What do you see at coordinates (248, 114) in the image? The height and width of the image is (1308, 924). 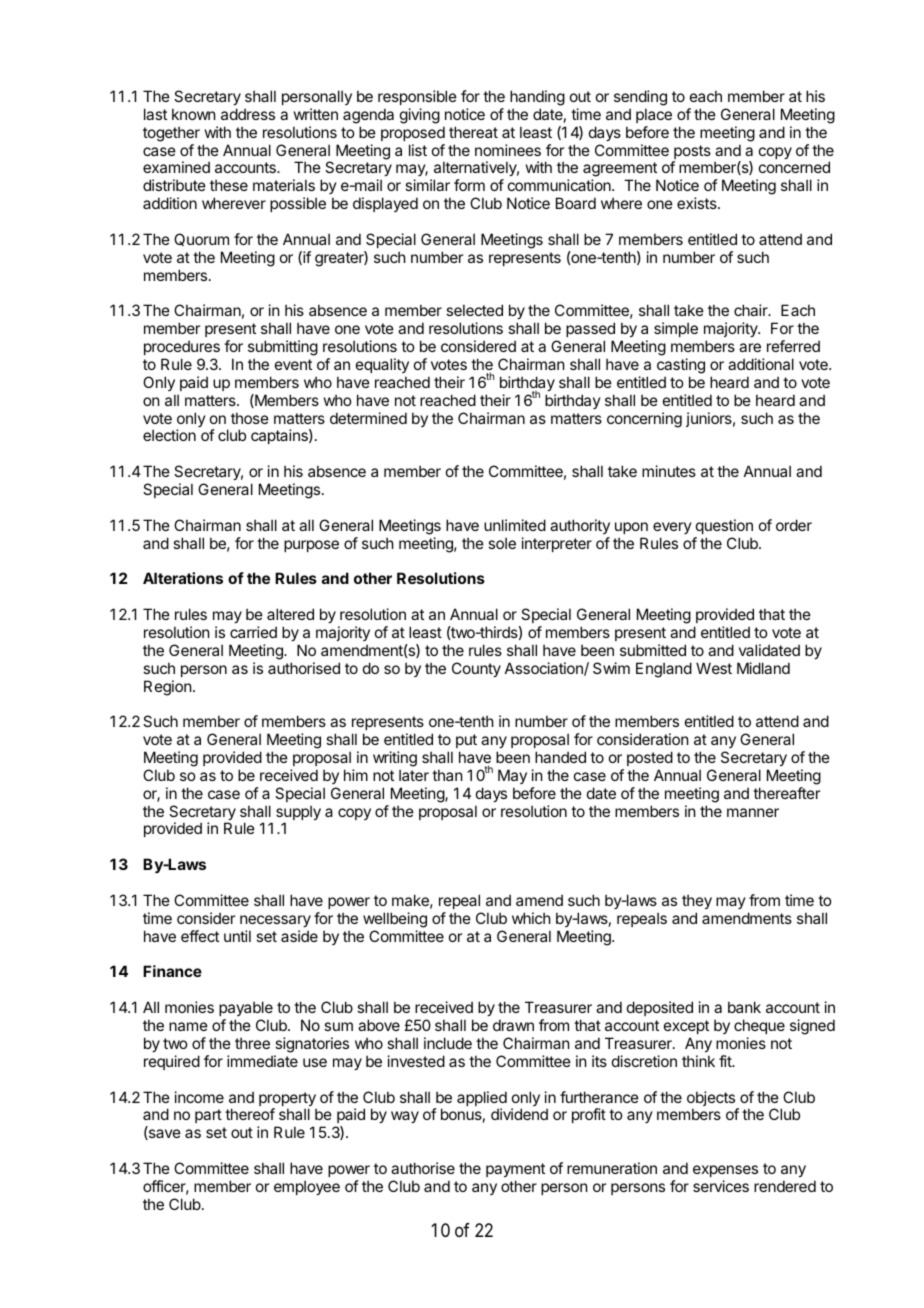 I see `address` at bounding box center [248, 114].
